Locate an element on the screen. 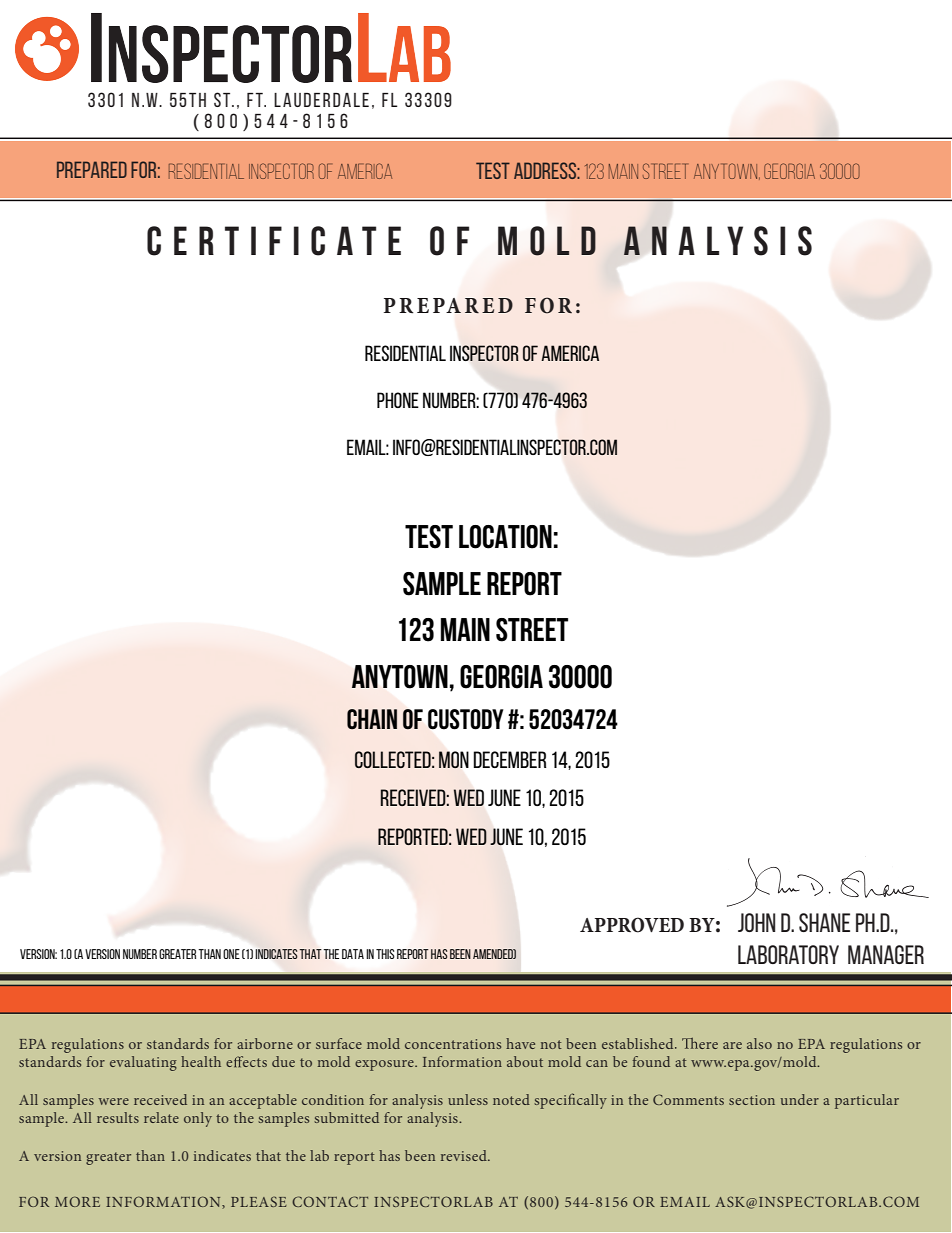  only is located at coordinates (198, 1119).
